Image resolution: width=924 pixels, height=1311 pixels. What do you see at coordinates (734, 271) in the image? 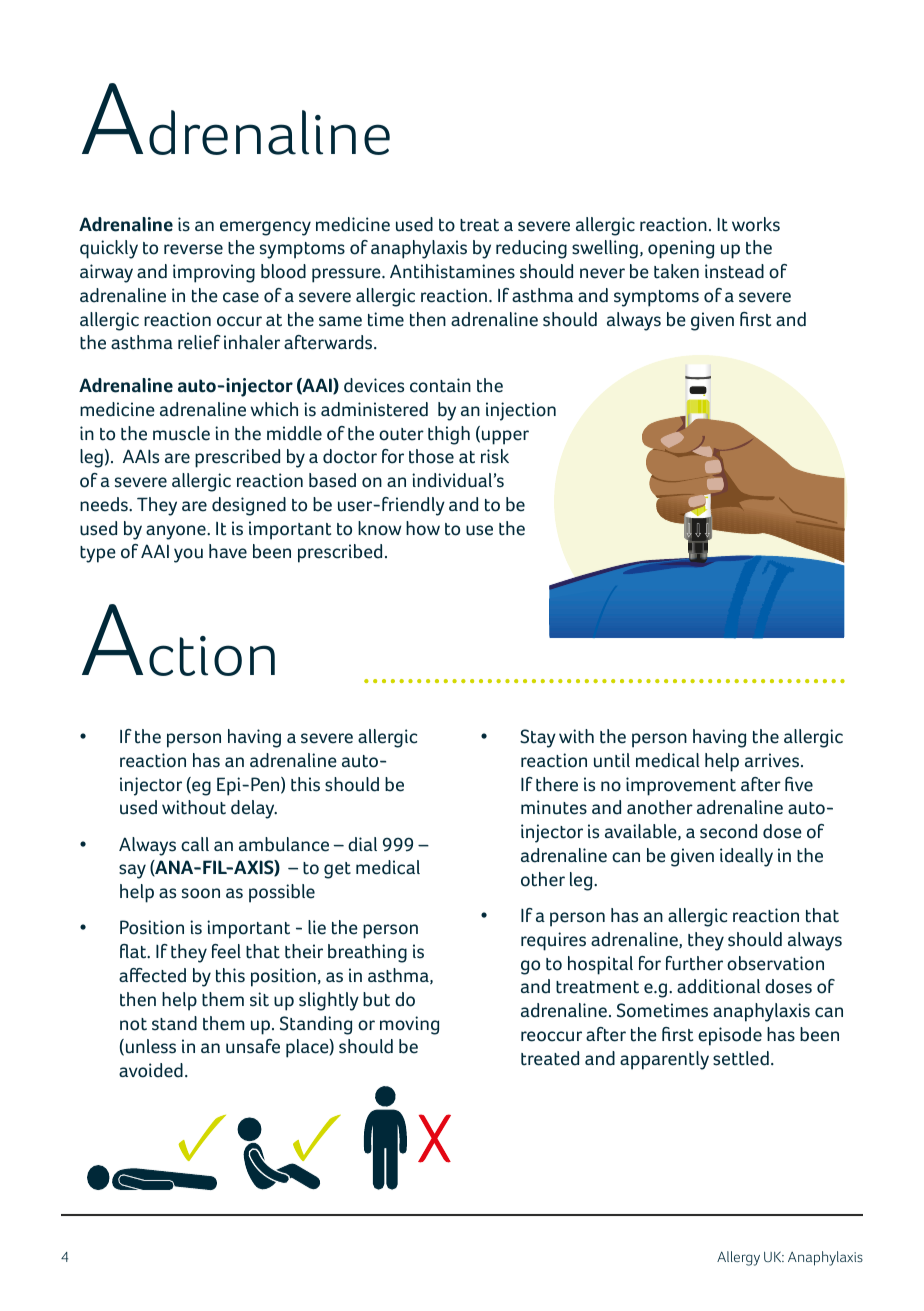
I see `instead` at bounding box center [734, 271].
